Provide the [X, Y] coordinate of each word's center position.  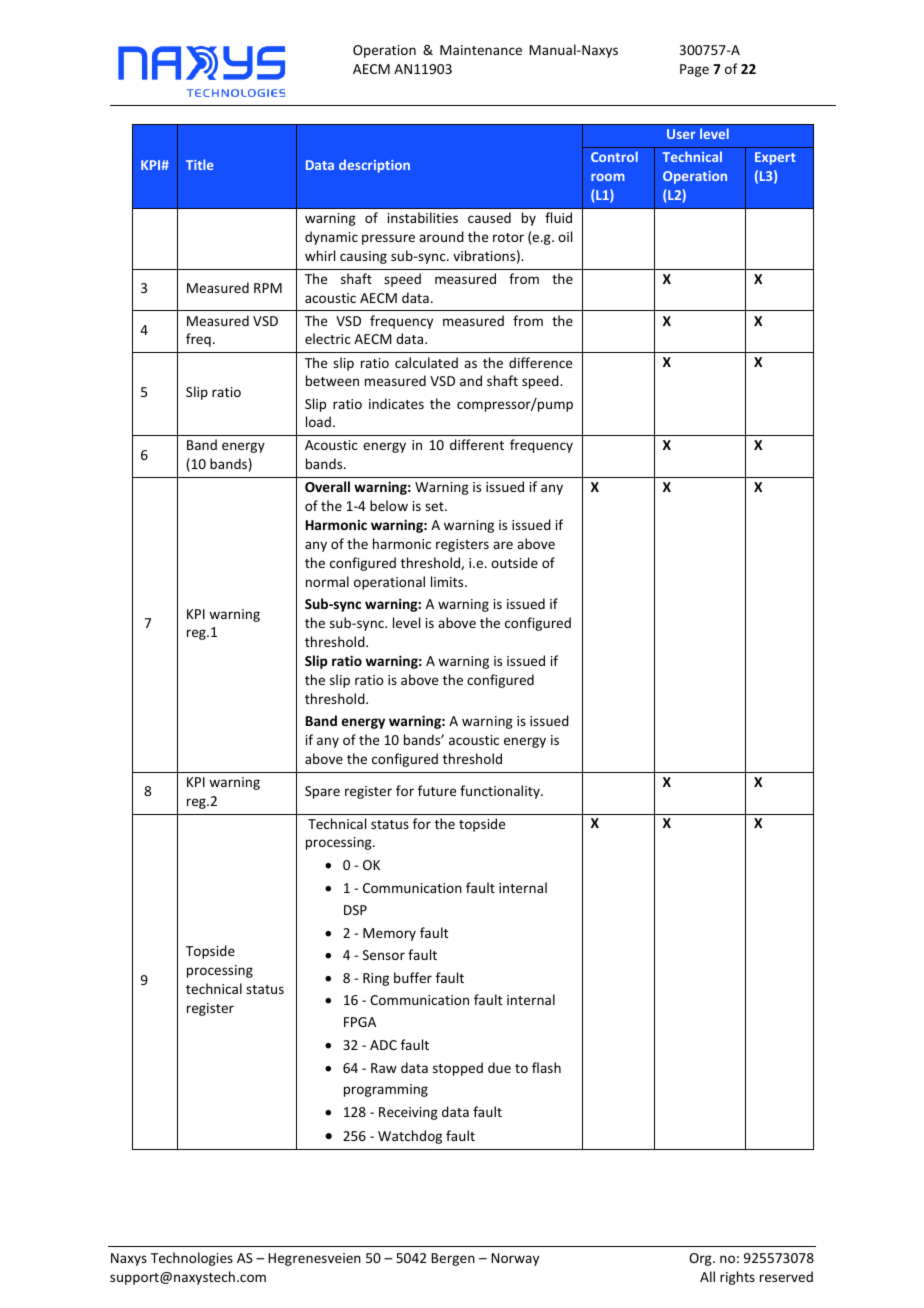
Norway [515, 1259]
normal [327, 581]
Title [200, 164]
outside [514, 562]
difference [540, 362]
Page [694, 70]
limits [448, 581]
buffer [413, 977]
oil [565, 236]
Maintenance [481, 50]
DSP [355, 910]
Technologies [192, 1259]
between [332, 380]
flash [546, 1067]
